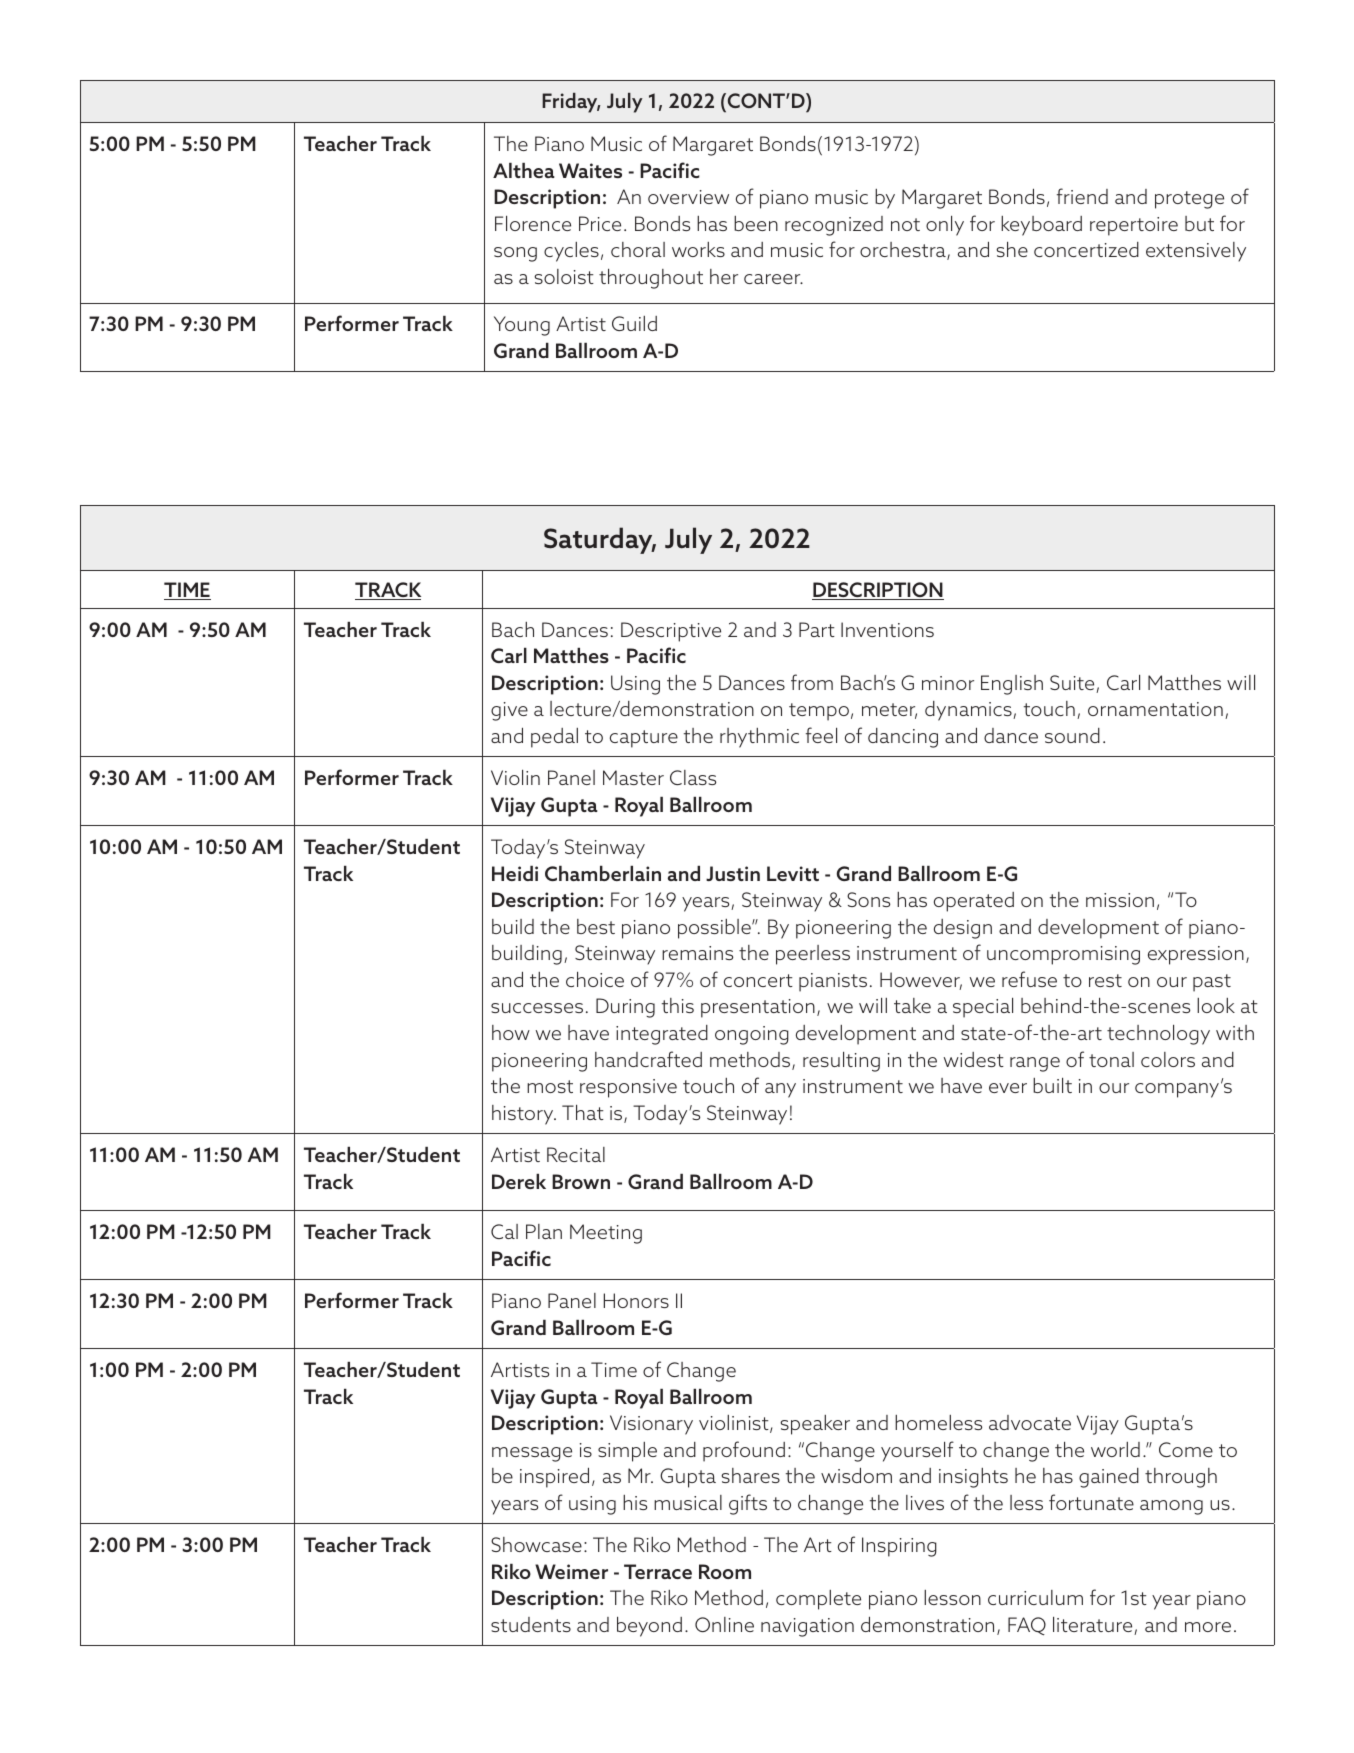 This image has height=1753, width=1354. I want to click on resulting, so click(841, 1062).
